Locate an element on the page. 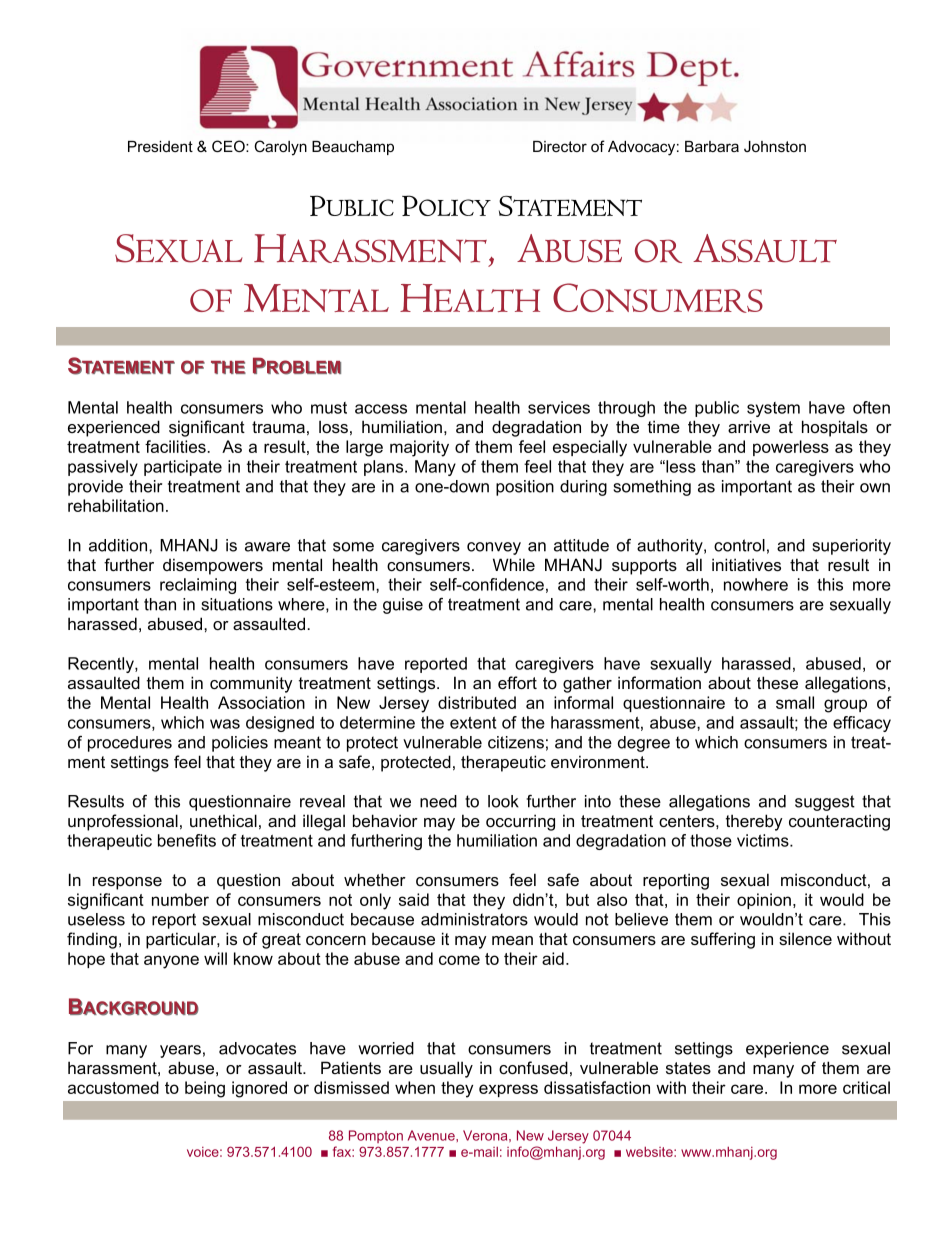 Image resolution: width=952 pixels, height=1233 pixels. President is located at coordinates (160, 146).
